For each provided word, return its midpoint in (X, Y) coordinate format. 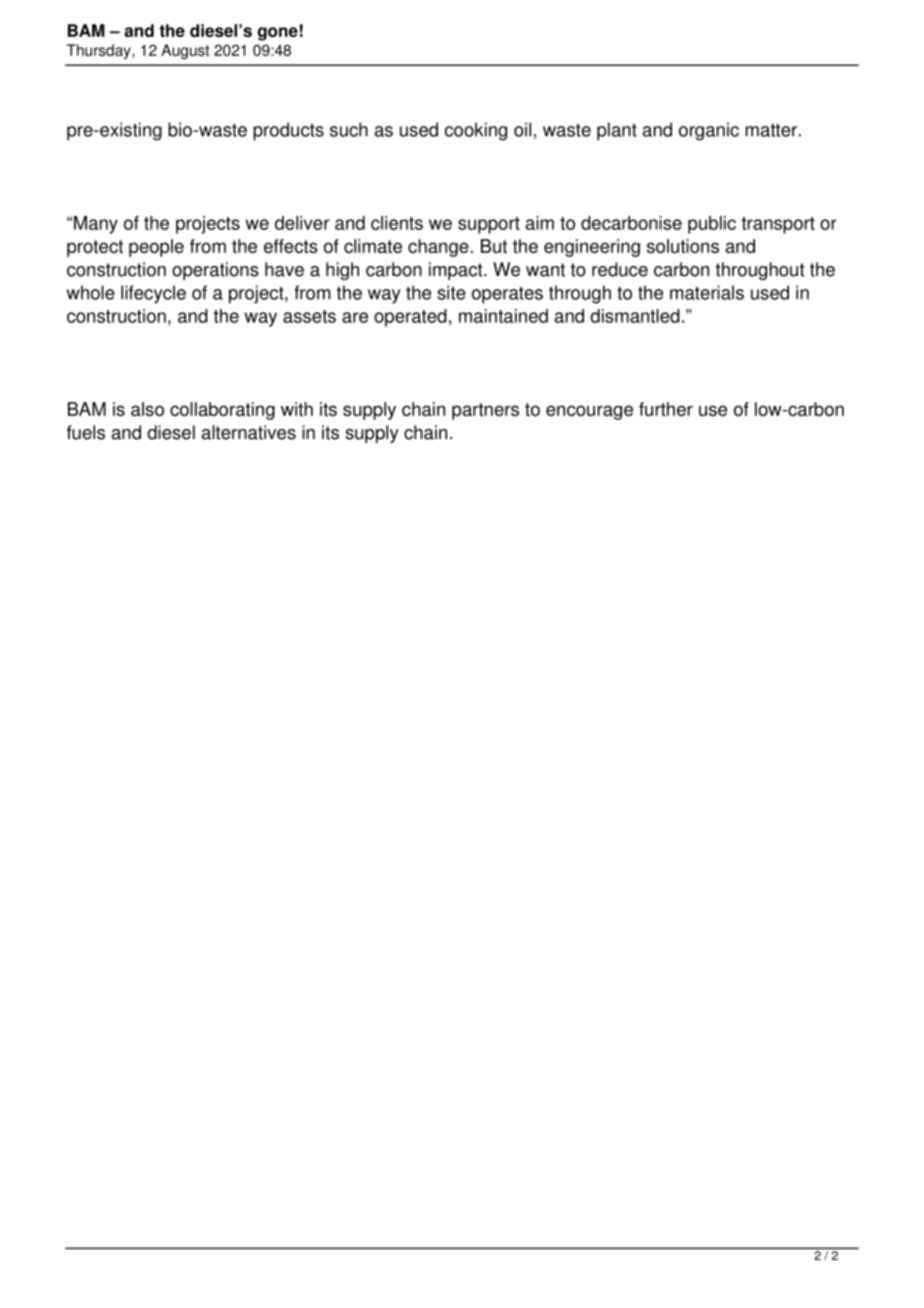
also (147, 409)
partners (485, 411)
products (288, 131)
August (185, 51)
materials (707, 292)
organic (709, 131)
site (451, 292)
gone (278, 34)
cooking (476, 131)
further (666, 409)
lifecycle (153, 294)
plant (617, 131)
